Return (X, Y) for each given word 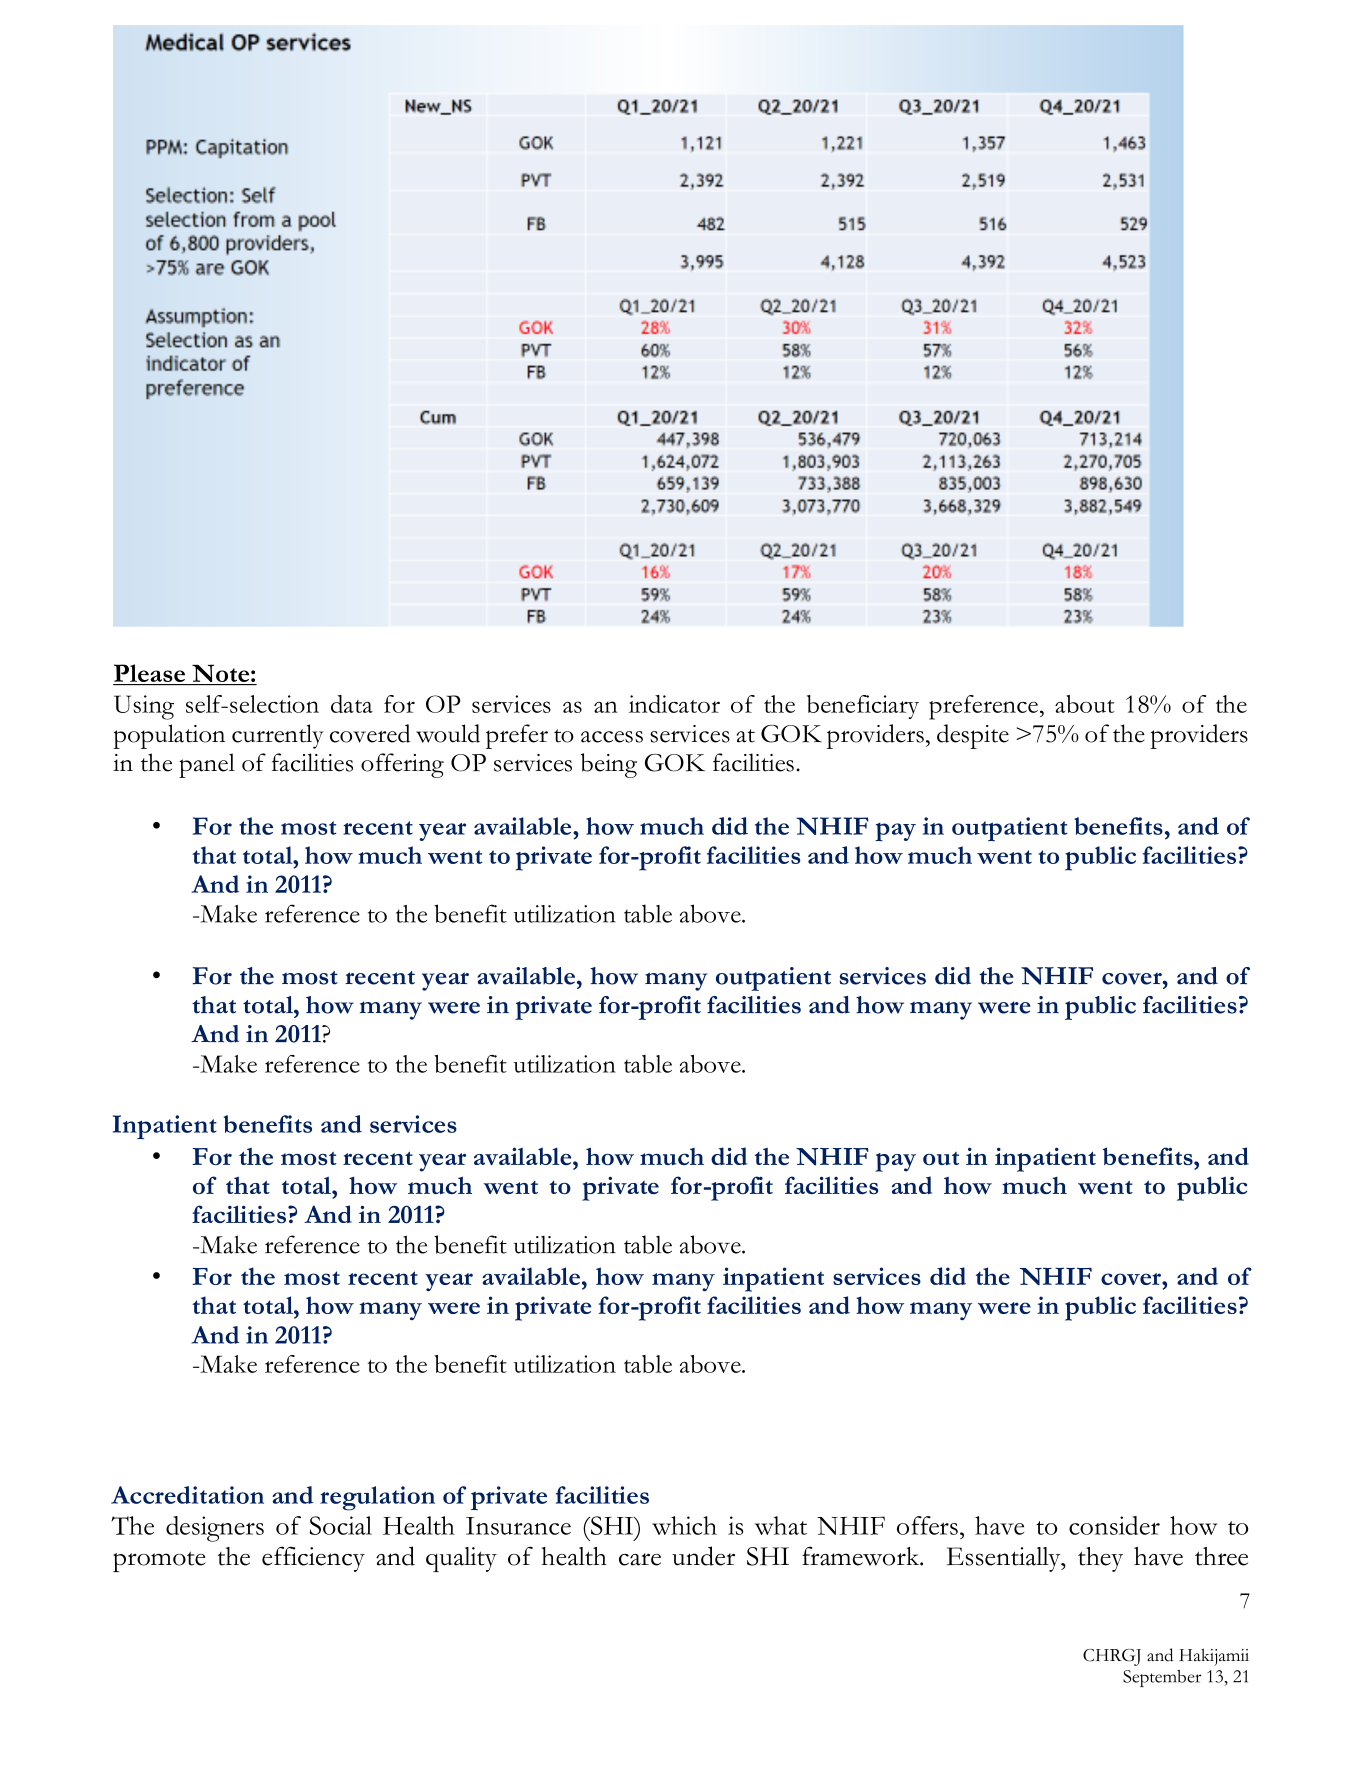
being (608, 765)
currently (278, 736)
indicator (674, 704)
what (781, 1525)
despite (973, 736)
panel (207, 765)
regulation (377, 1498)
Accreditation (187, 1495)
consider (1114, 1525)
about (1085, 704)
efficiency (313, 1559)
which (684, 1525)
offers (927, 1525)
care (640, 1559)
